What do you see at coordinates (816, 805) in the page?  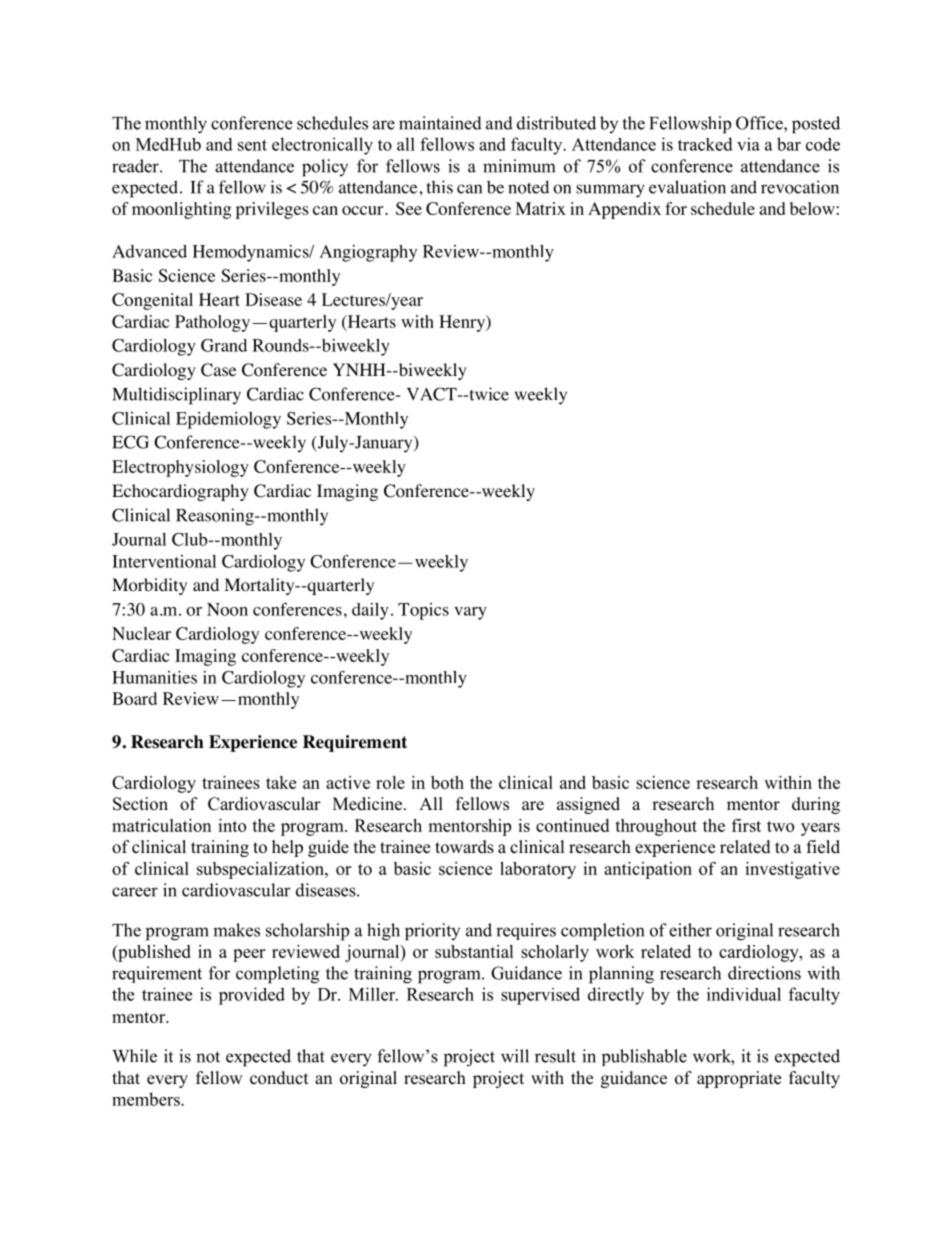 I see `during` at bounding box center [816, 805].
